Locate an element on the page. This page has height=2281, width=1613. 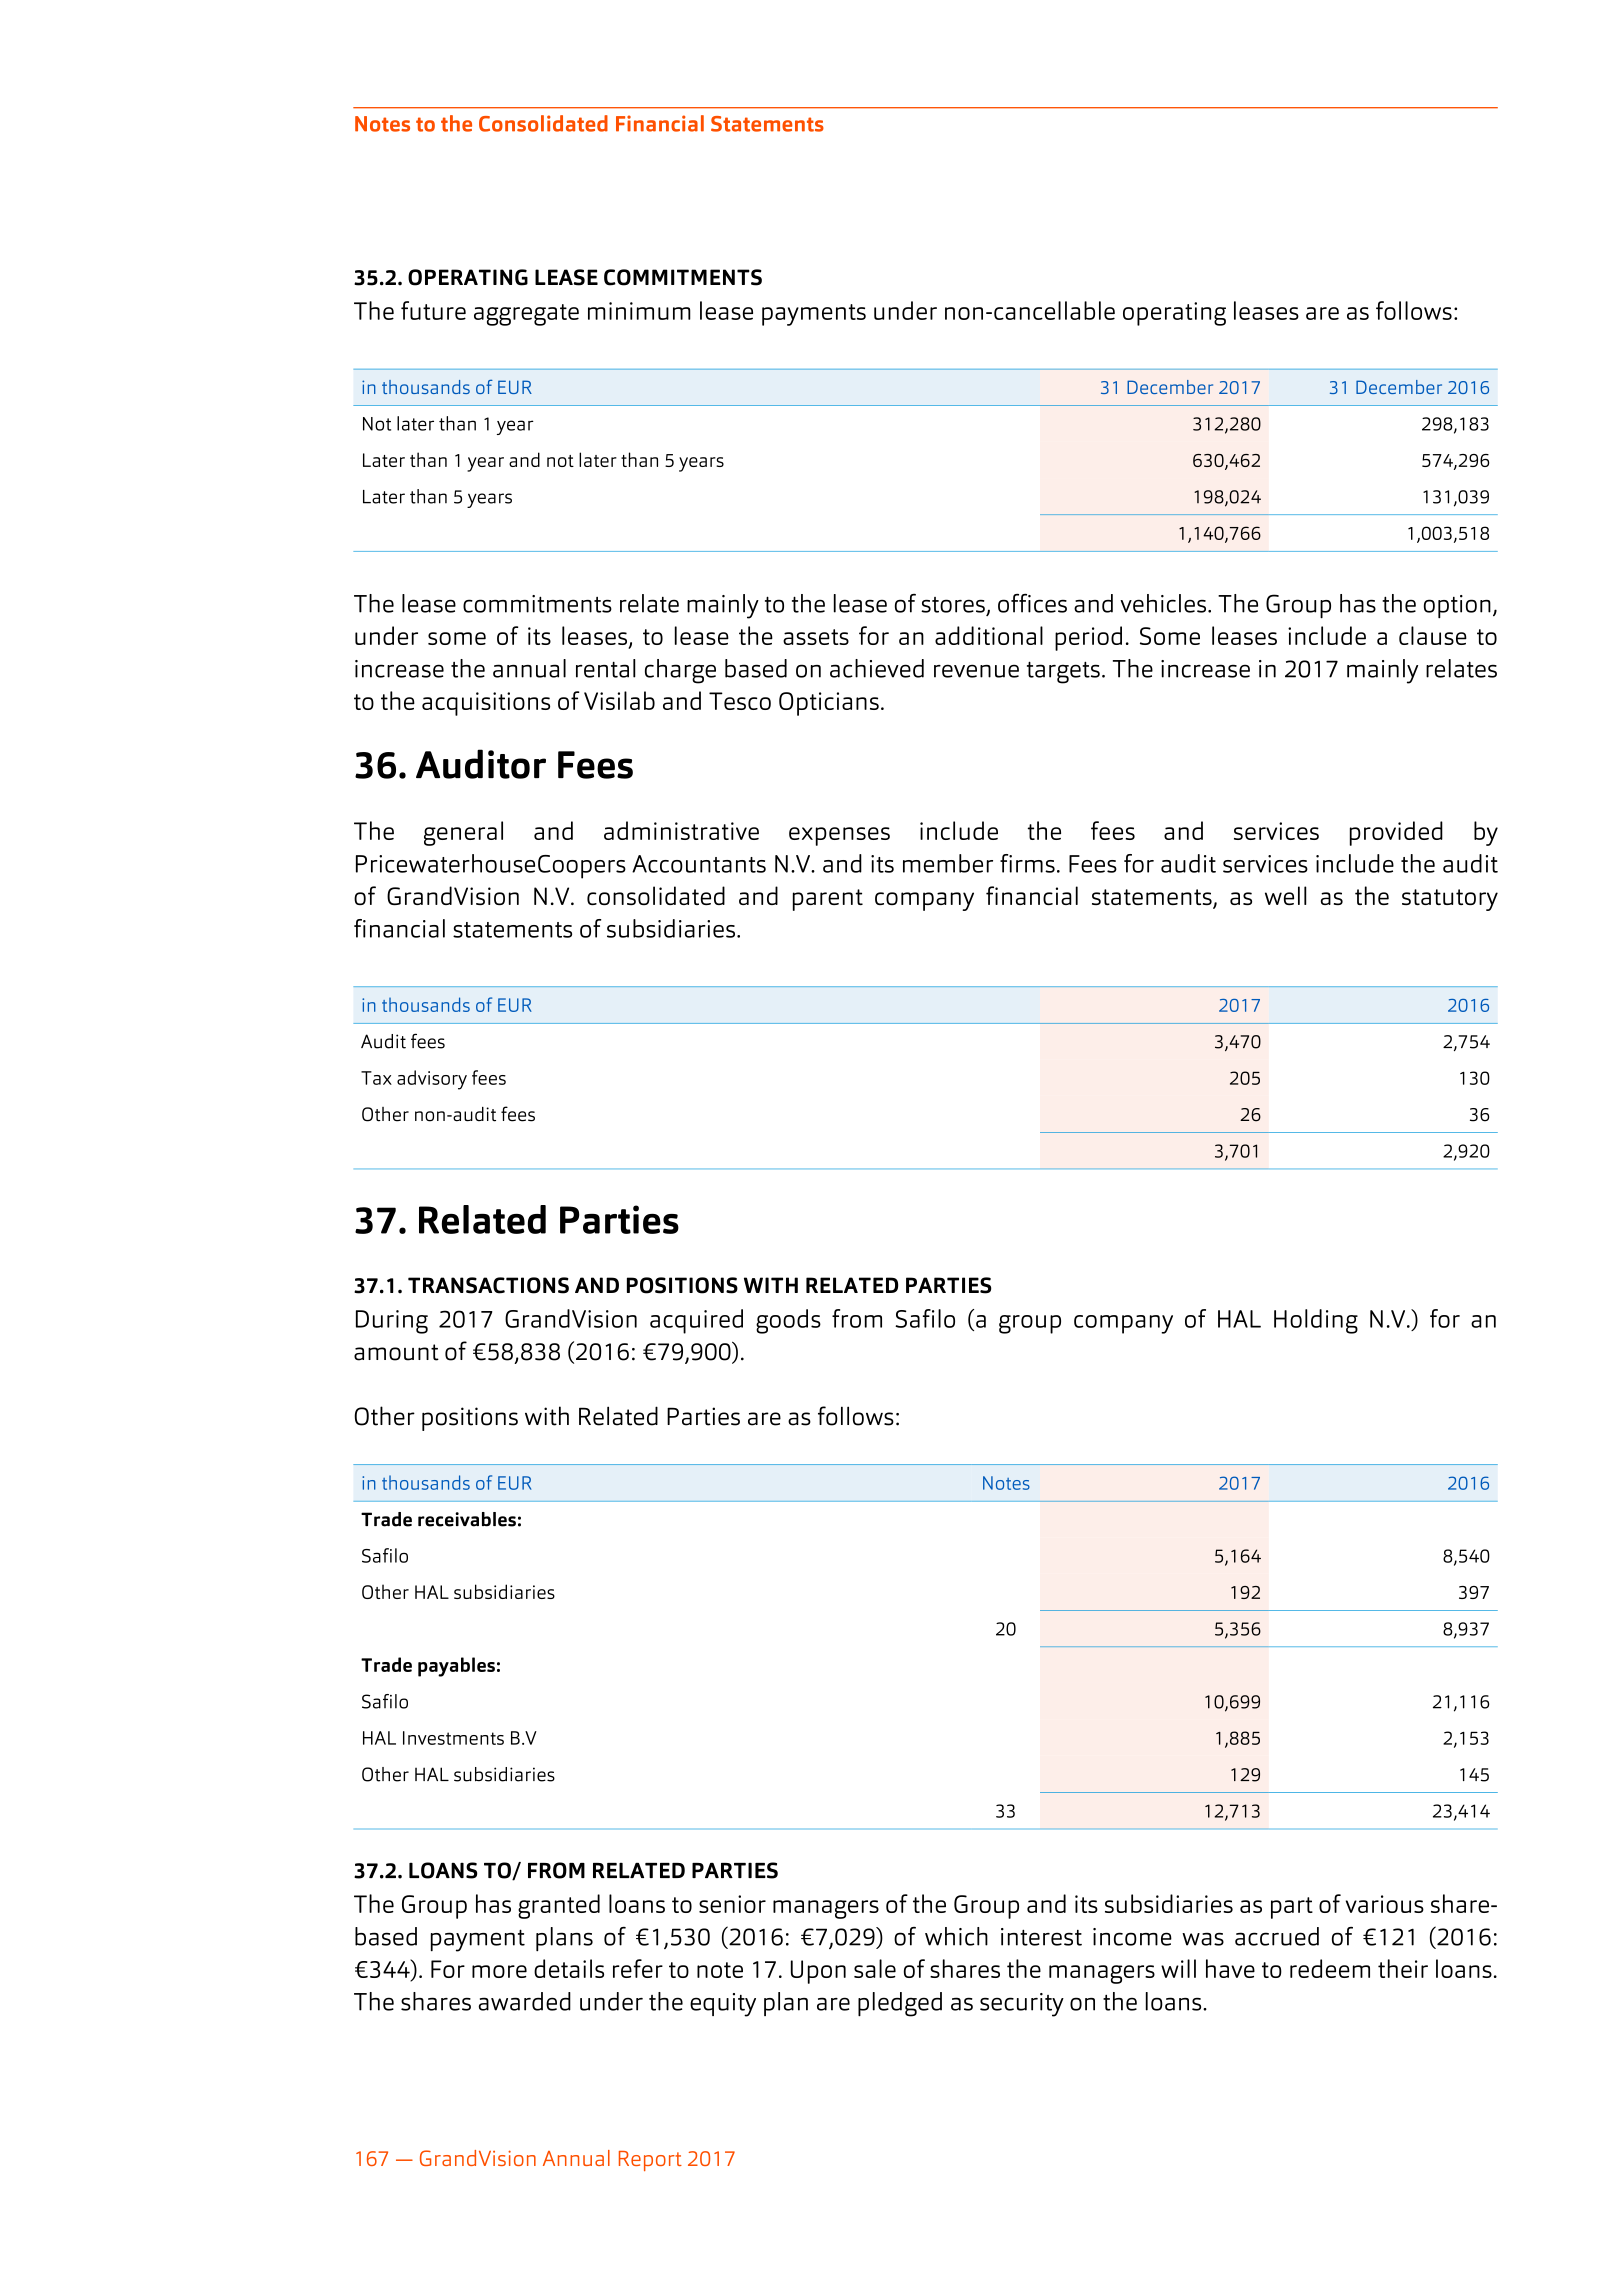
aggregate is located at coordinates (526, 315).
